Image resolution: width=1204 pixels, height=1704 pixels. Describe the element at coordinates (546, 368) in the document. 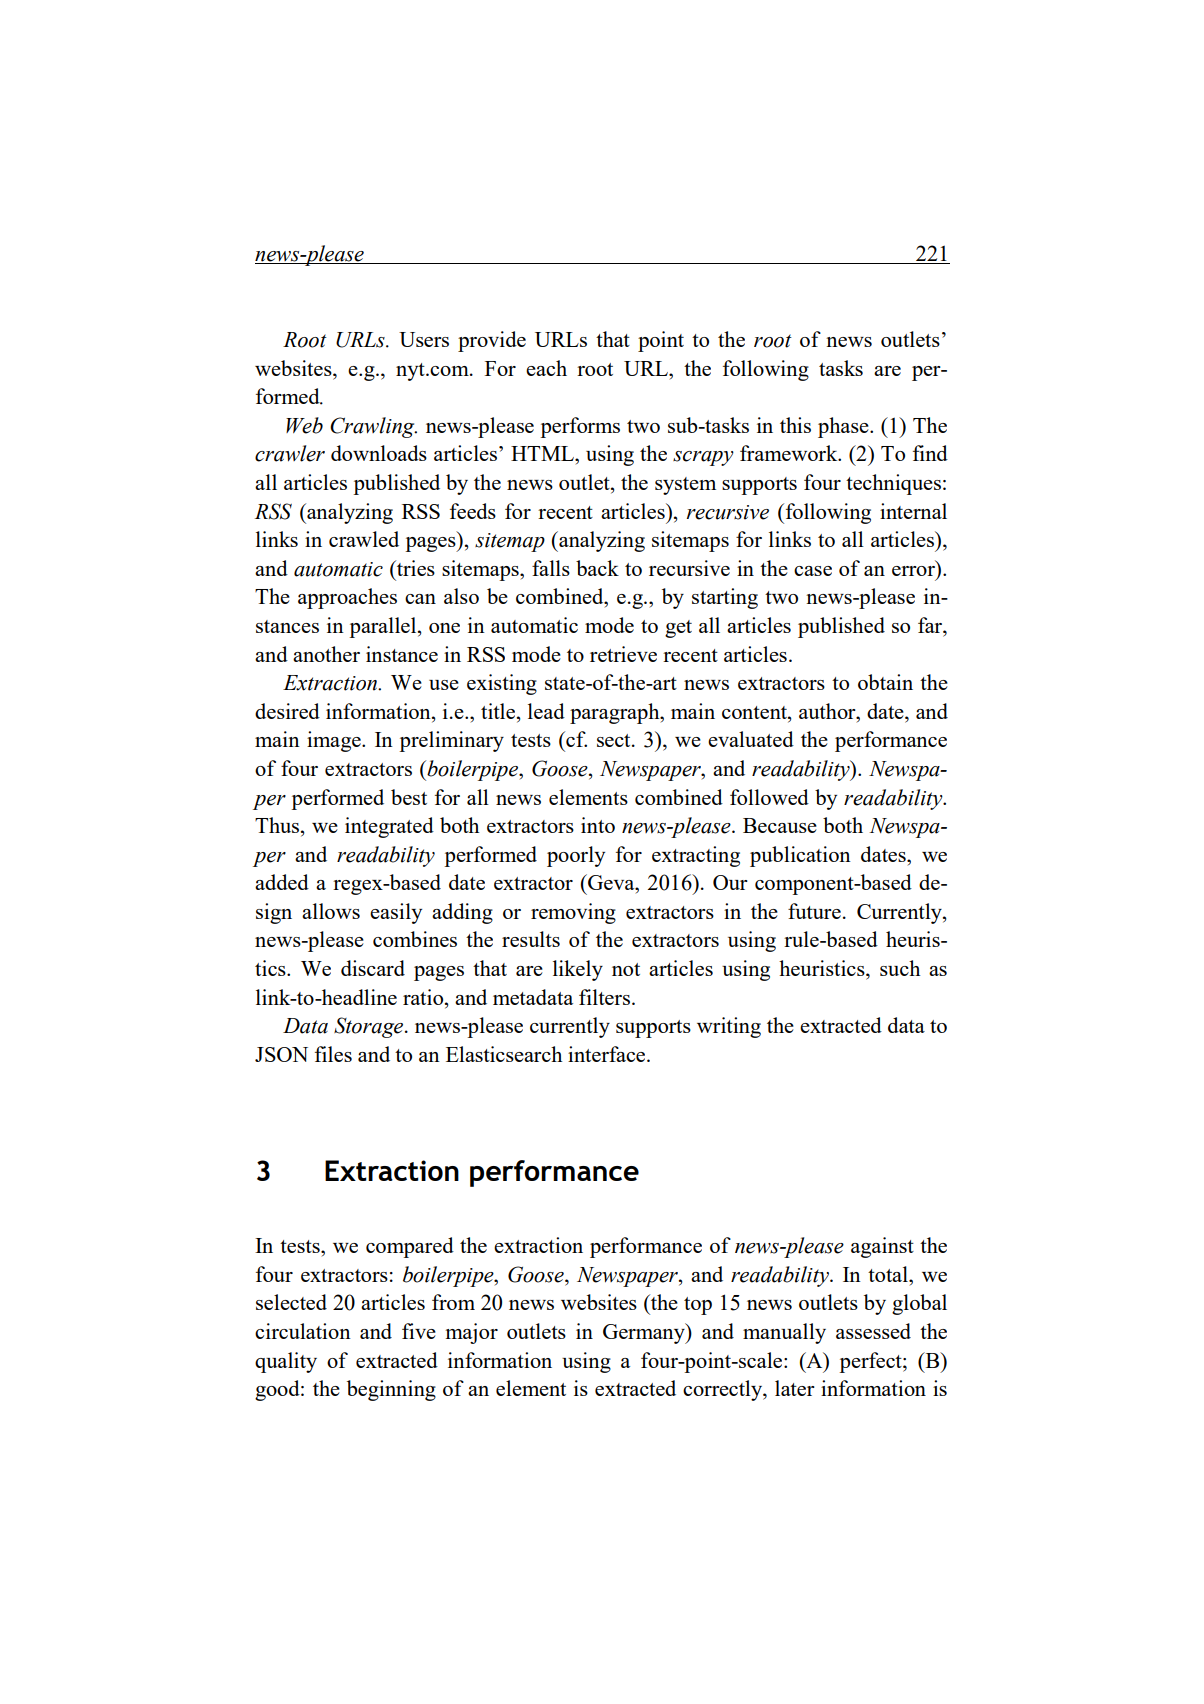

I see `each` at that location.
